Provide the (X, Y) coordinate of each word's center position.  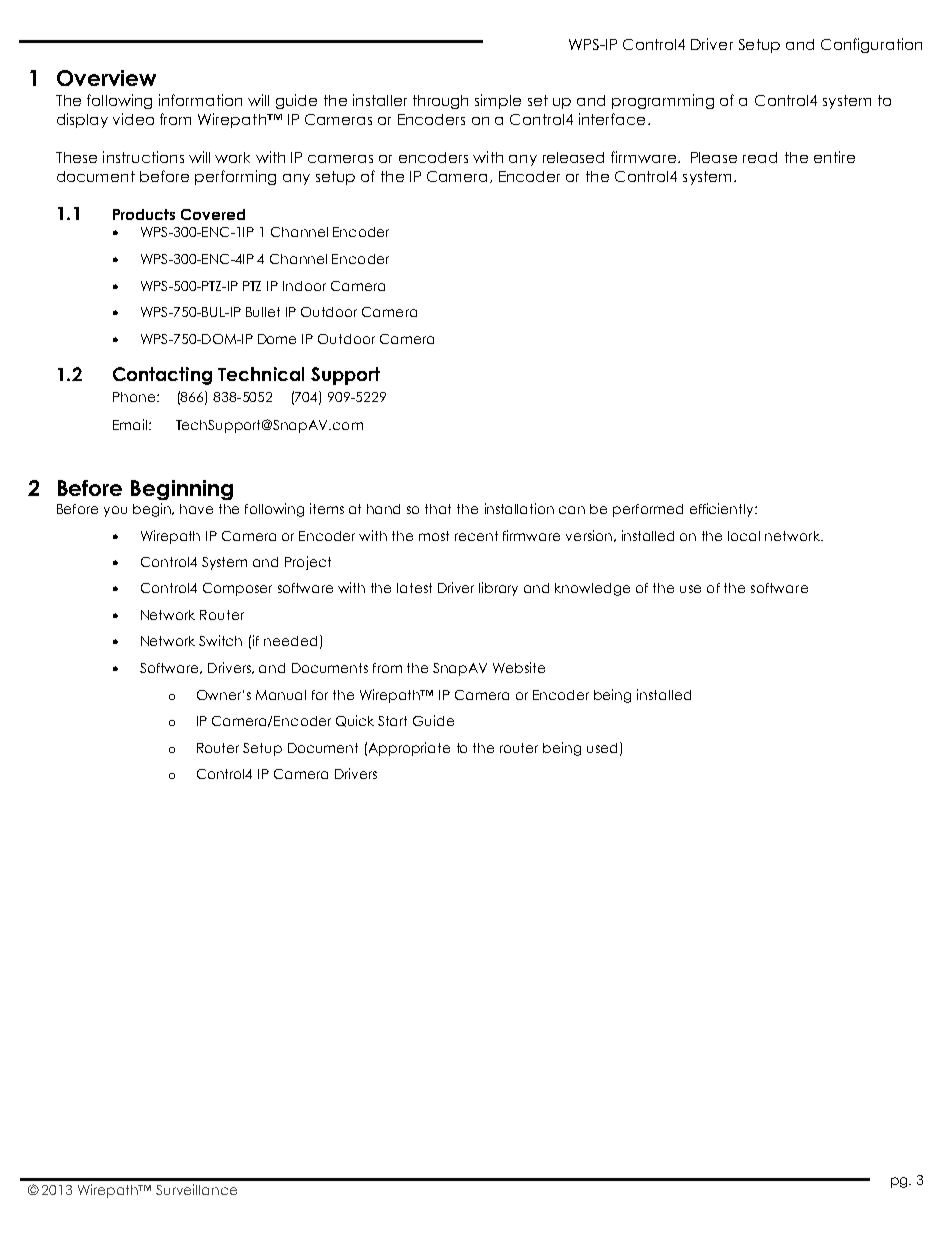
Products (144, 214)
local (744, 536)
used (604, 748)
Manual (281, 695)
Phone (134, 397)
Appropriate (409, 749)
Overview (106, 78)
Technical (261, 374)
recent (476, 536)
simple (498, 101)
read (760, 157)
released (573, 157)
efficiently (723, 510)
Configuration (871, 45)
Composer (237, 589)
